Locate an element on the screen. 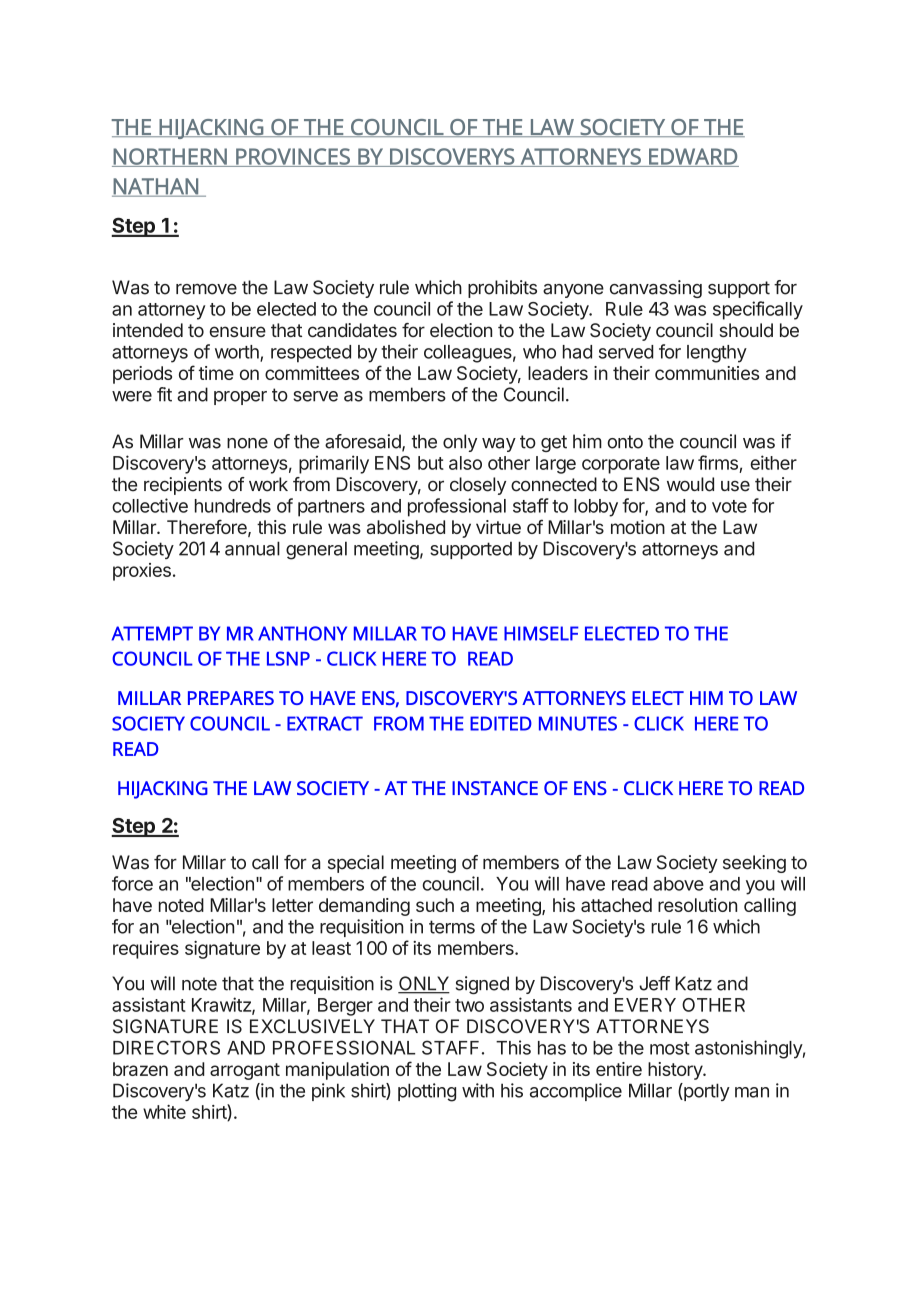 The width and height of the screenshot is (924, 1307). such is located at coordinates (435, 905).
